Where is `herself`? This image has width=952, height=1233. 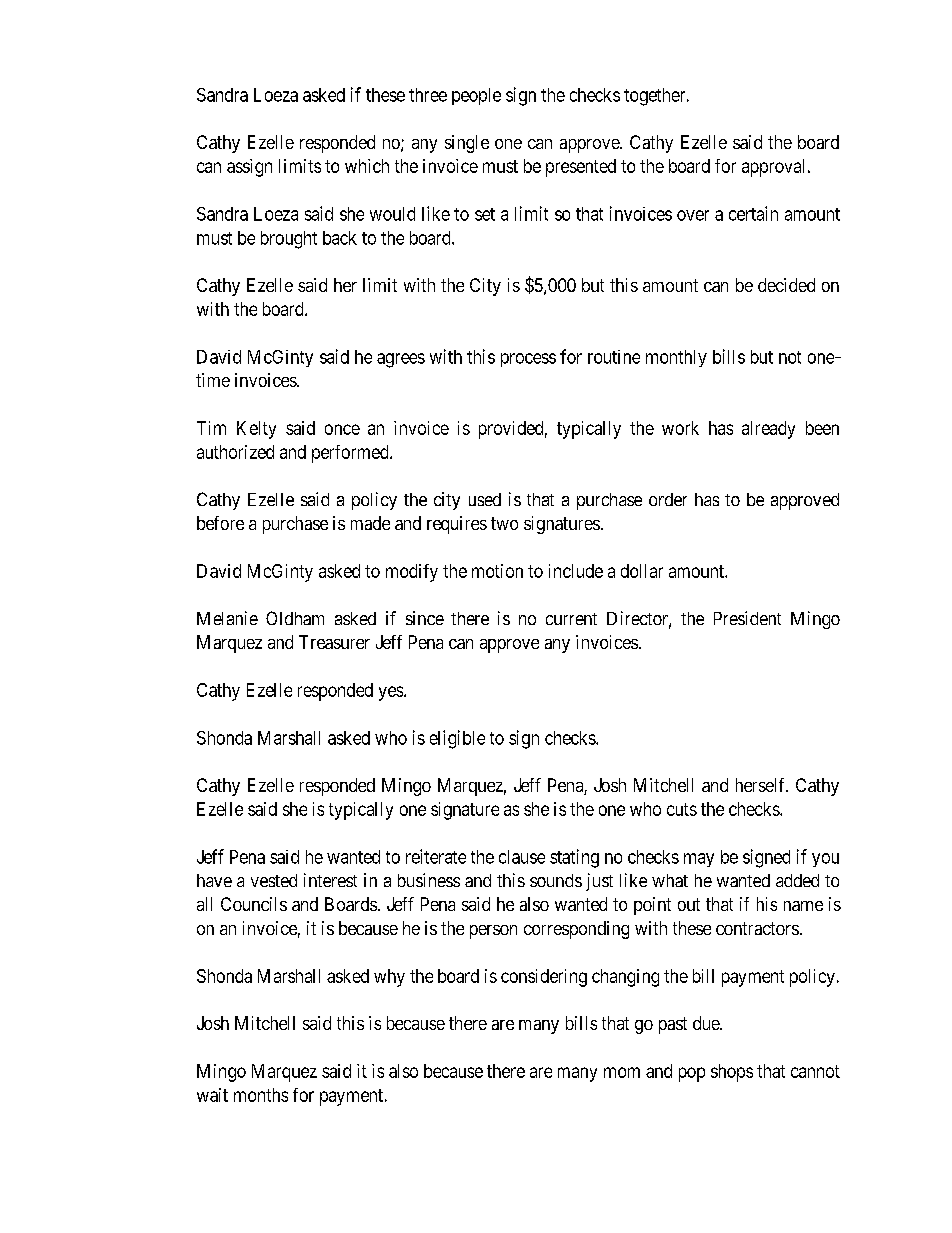
herself is located at coordinates (762, 785).
